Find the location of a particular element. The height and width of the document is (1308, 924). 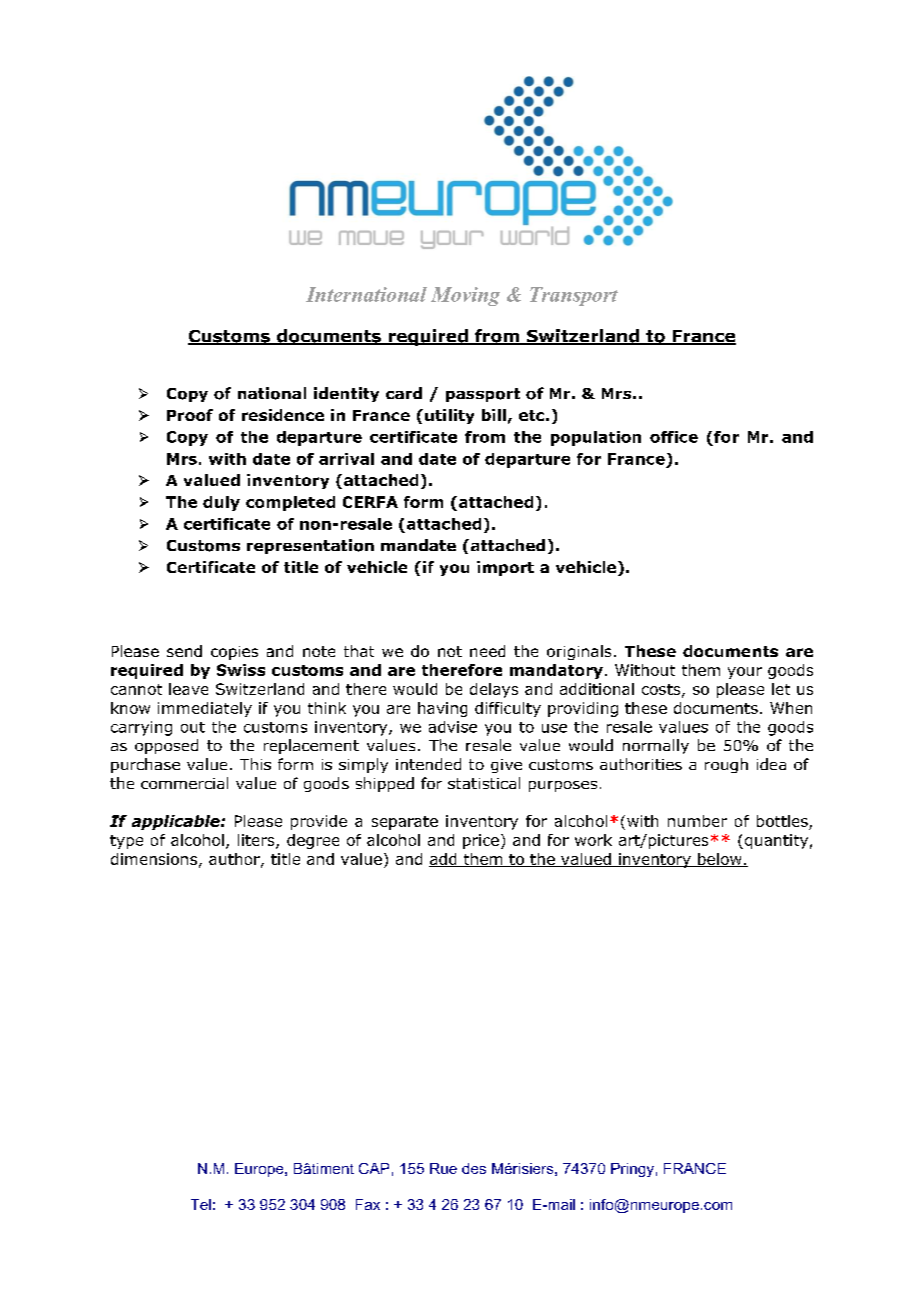

advise is located at coordinates (453, 727).
